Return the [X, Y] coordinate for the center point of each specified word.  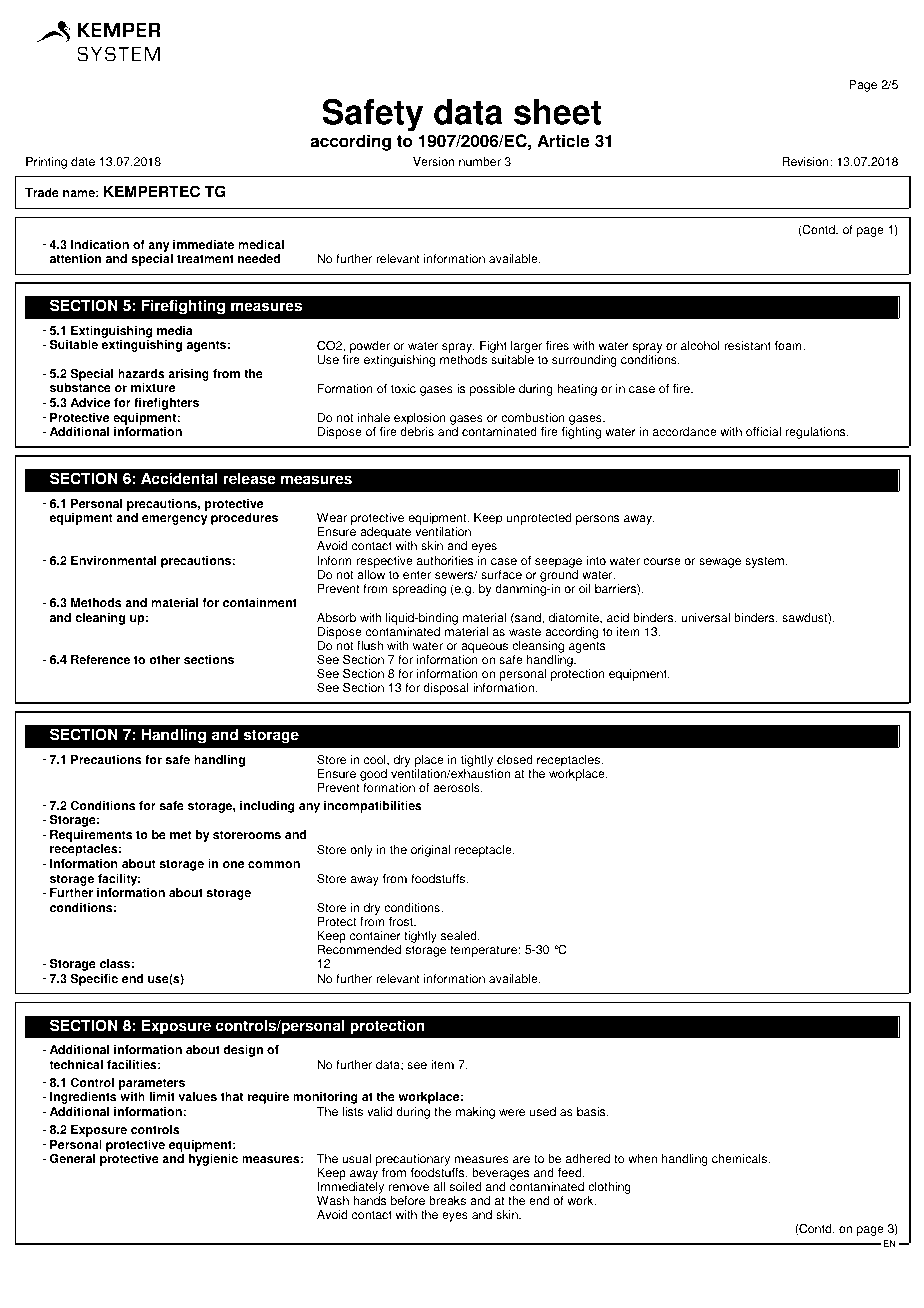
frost [402, 922]
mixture [153, 388]
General [72, 1158]
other [164, 660]
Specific [94, 979]
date [83, 162]
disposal [445, 689]
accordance [685, 432]
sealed [460, 936]
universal [705, 618]
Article [563, 141]
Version [433, 162]
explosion [420, 419]
